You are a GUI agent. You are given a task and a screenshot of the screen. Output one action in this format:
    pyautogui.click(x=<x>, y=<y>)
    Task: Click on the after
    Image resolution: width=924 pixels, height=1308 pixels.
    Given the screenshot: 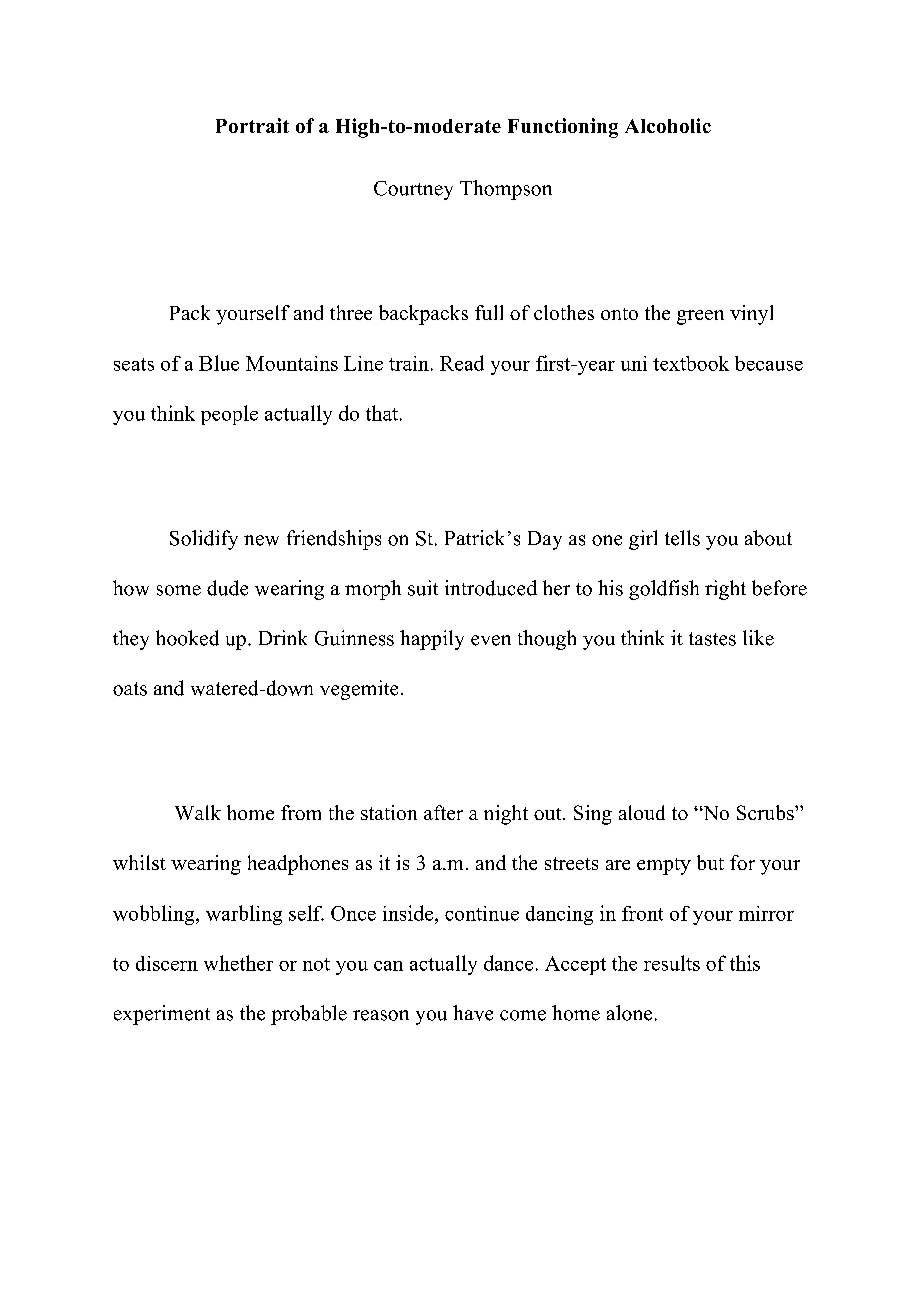 What is the action you would take?
    pyautogui.click(x=443, y=812)
